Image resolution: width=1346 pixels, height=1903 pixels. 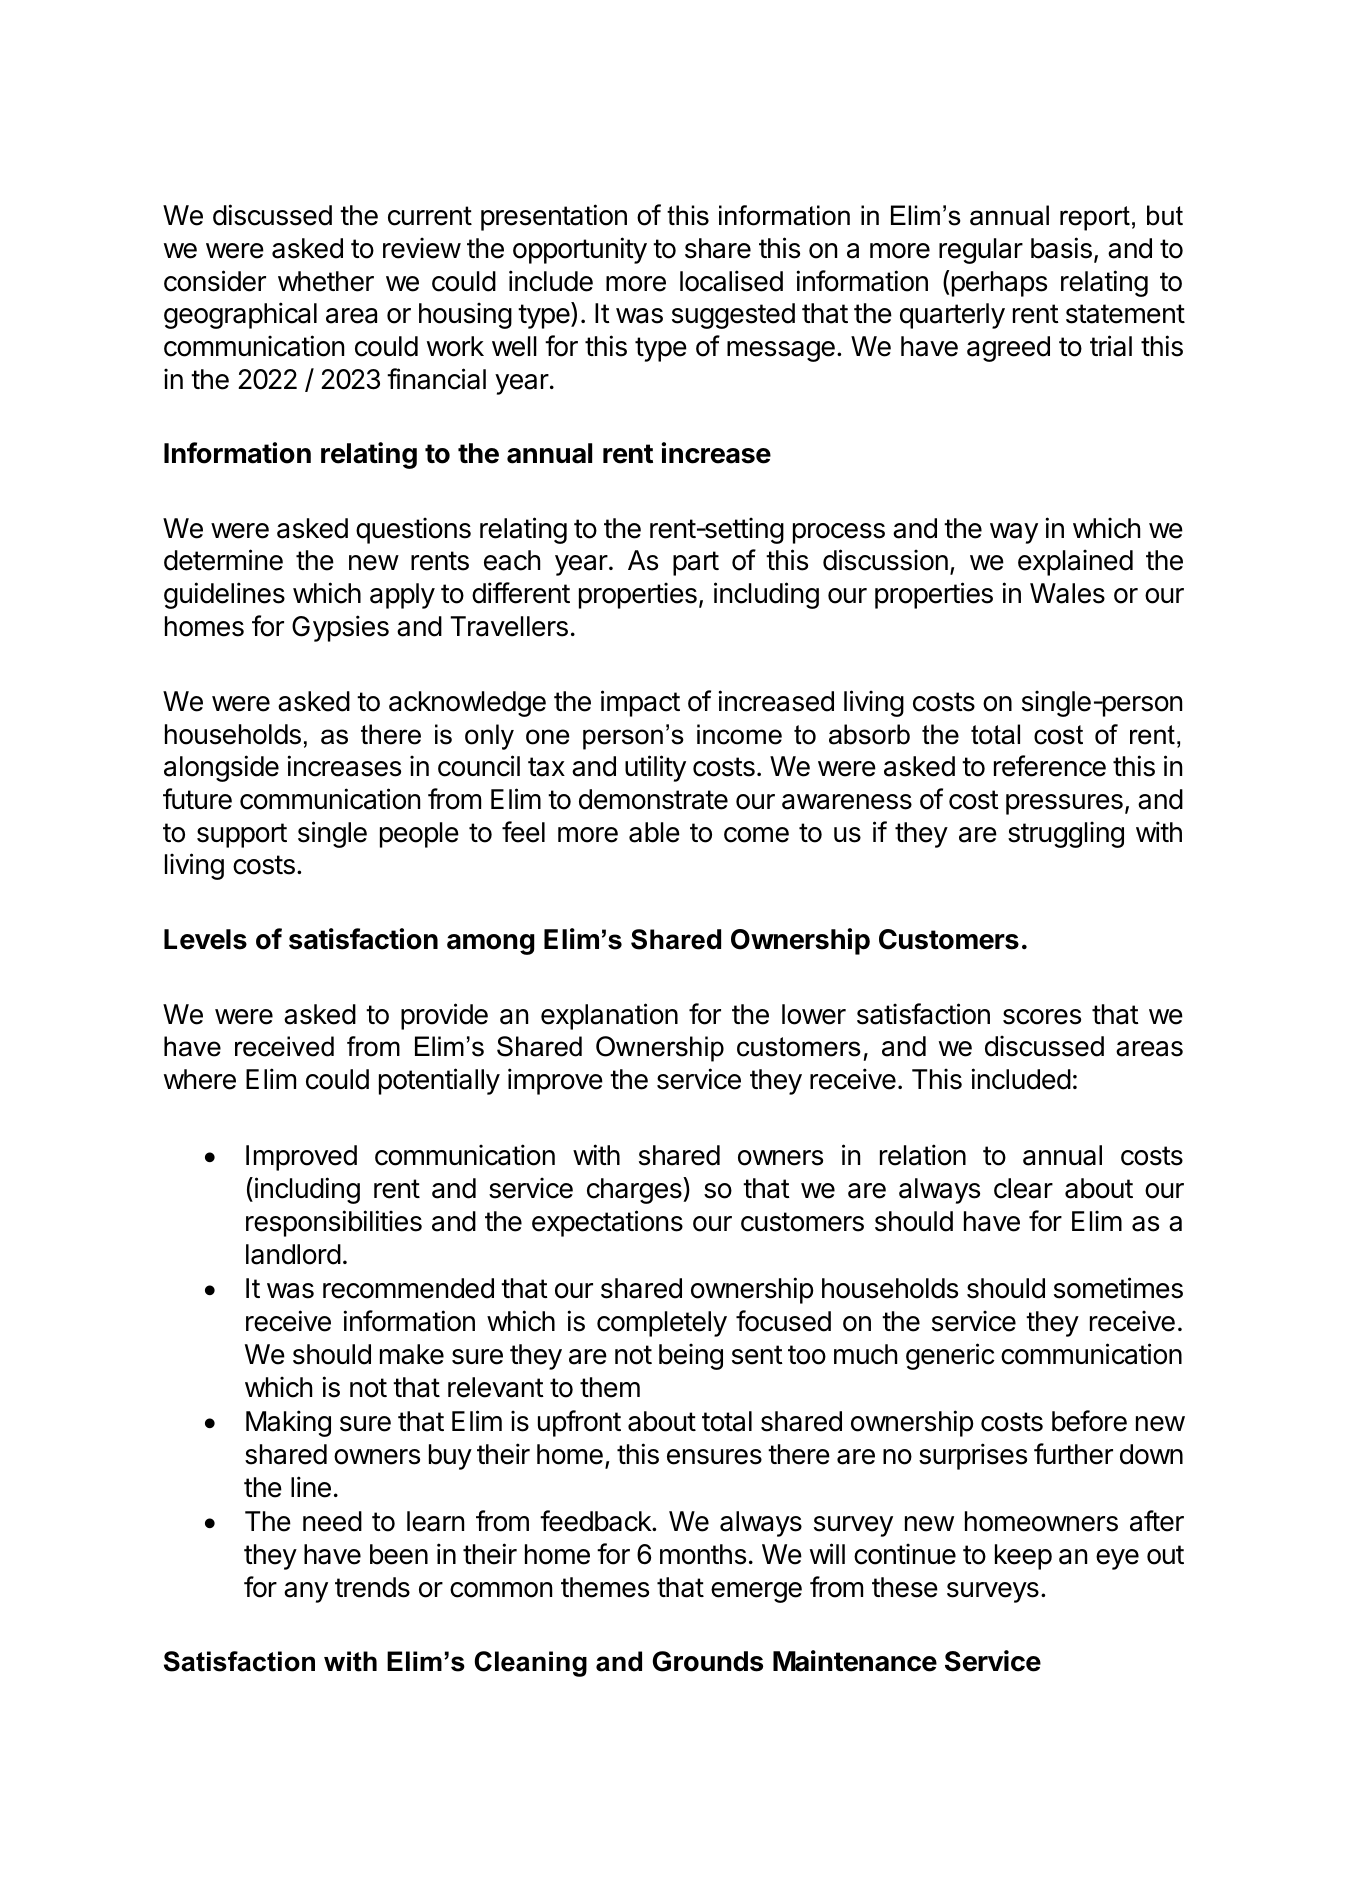 I want to click on generic, so click(x=950, y=1356).
